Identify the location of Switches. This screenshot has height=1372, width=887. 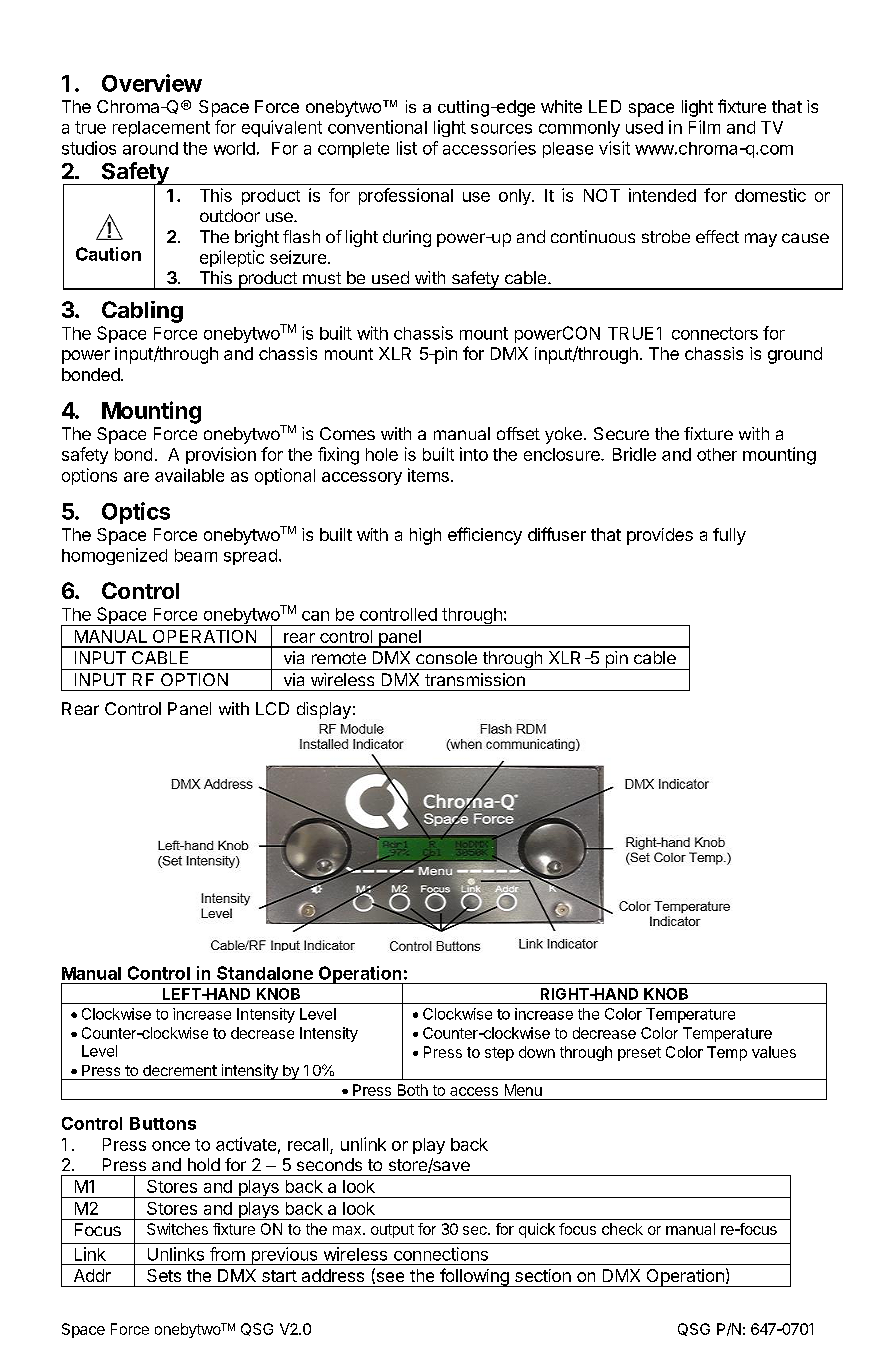
(177, 1229).
